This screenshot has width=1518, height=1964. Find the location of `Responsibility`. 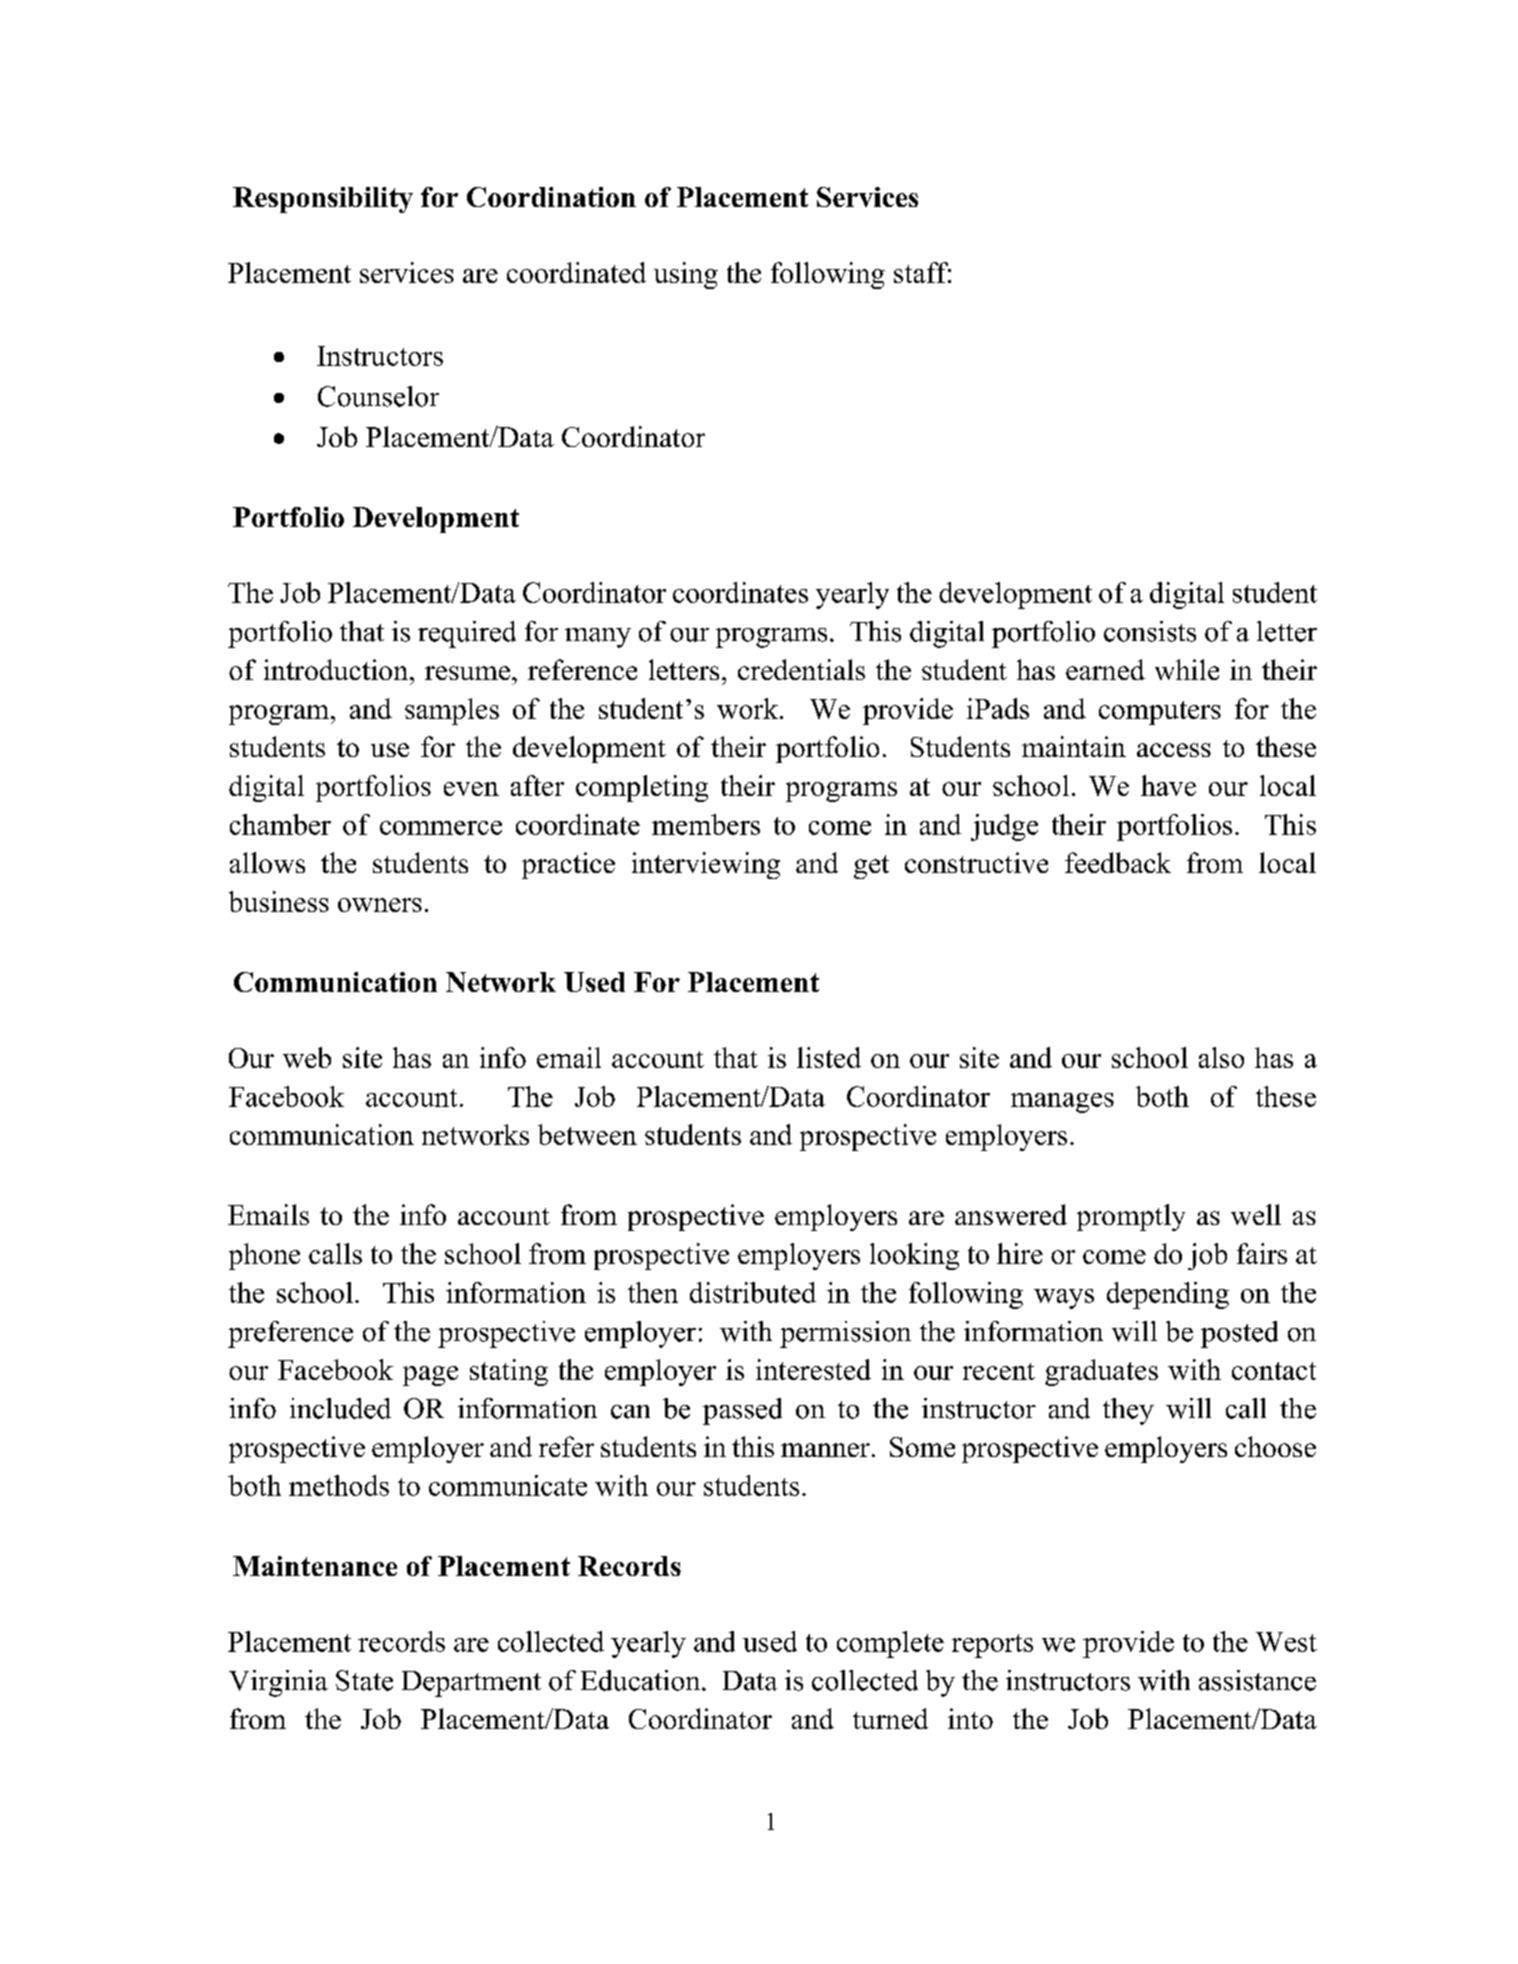

Responsibility is located at coordinates (323, 200).
